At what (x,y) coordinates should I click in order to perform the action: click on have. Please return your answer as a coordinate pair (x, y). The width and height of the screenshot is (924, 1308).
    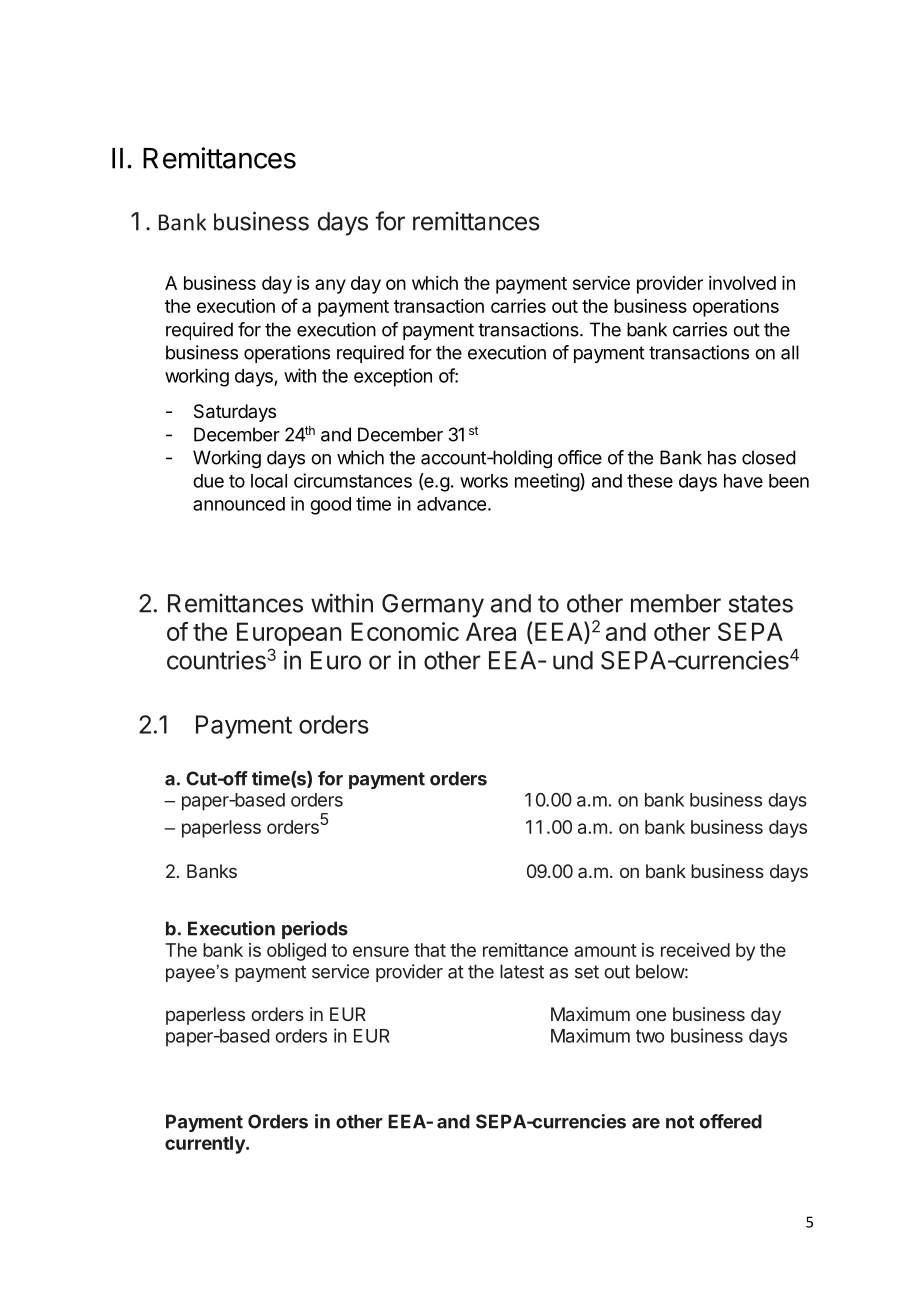
    Looking at the image, I should click on (743, 481).
